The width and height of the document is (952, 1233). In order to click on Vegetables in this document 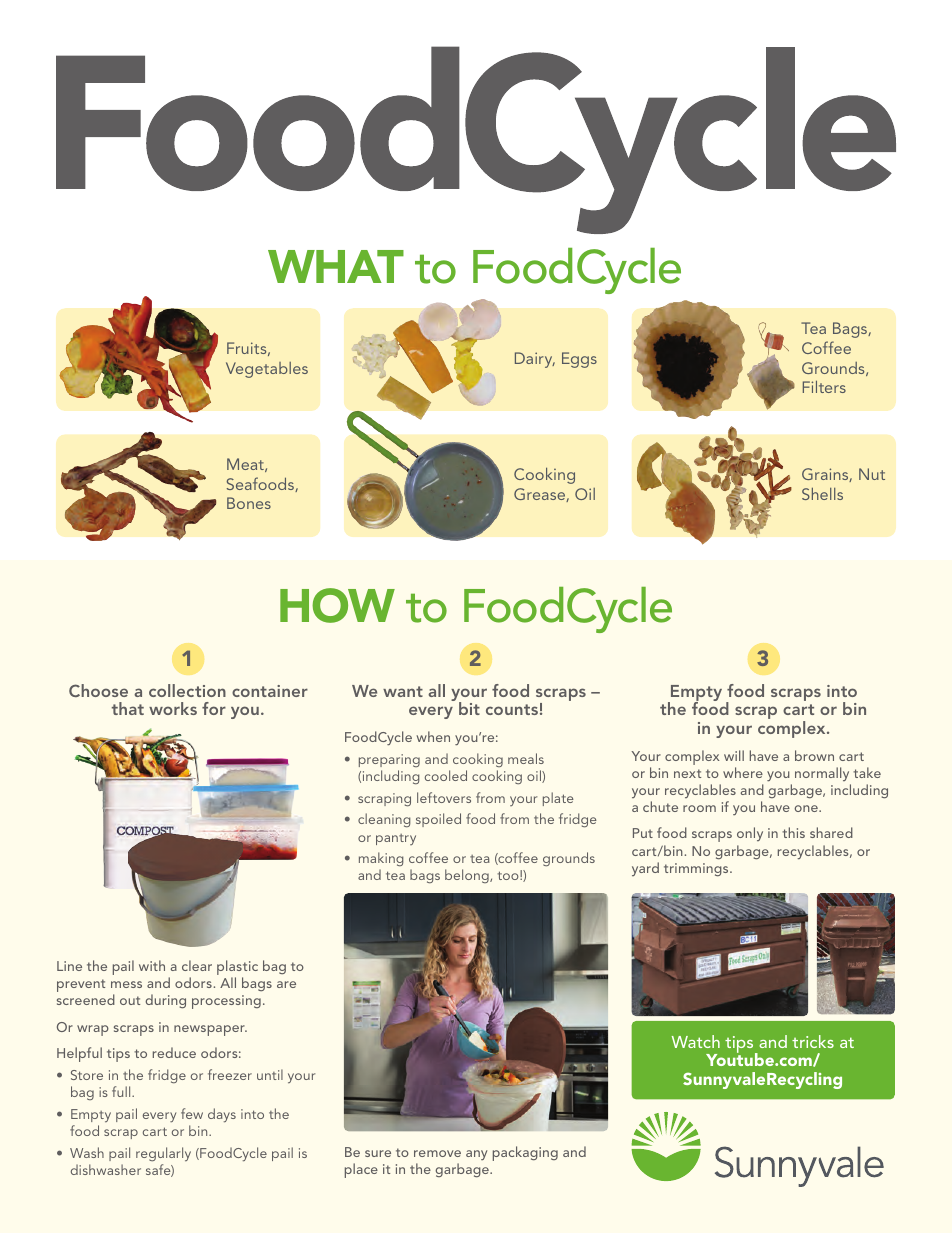, I will do `click(267, 370)`.
